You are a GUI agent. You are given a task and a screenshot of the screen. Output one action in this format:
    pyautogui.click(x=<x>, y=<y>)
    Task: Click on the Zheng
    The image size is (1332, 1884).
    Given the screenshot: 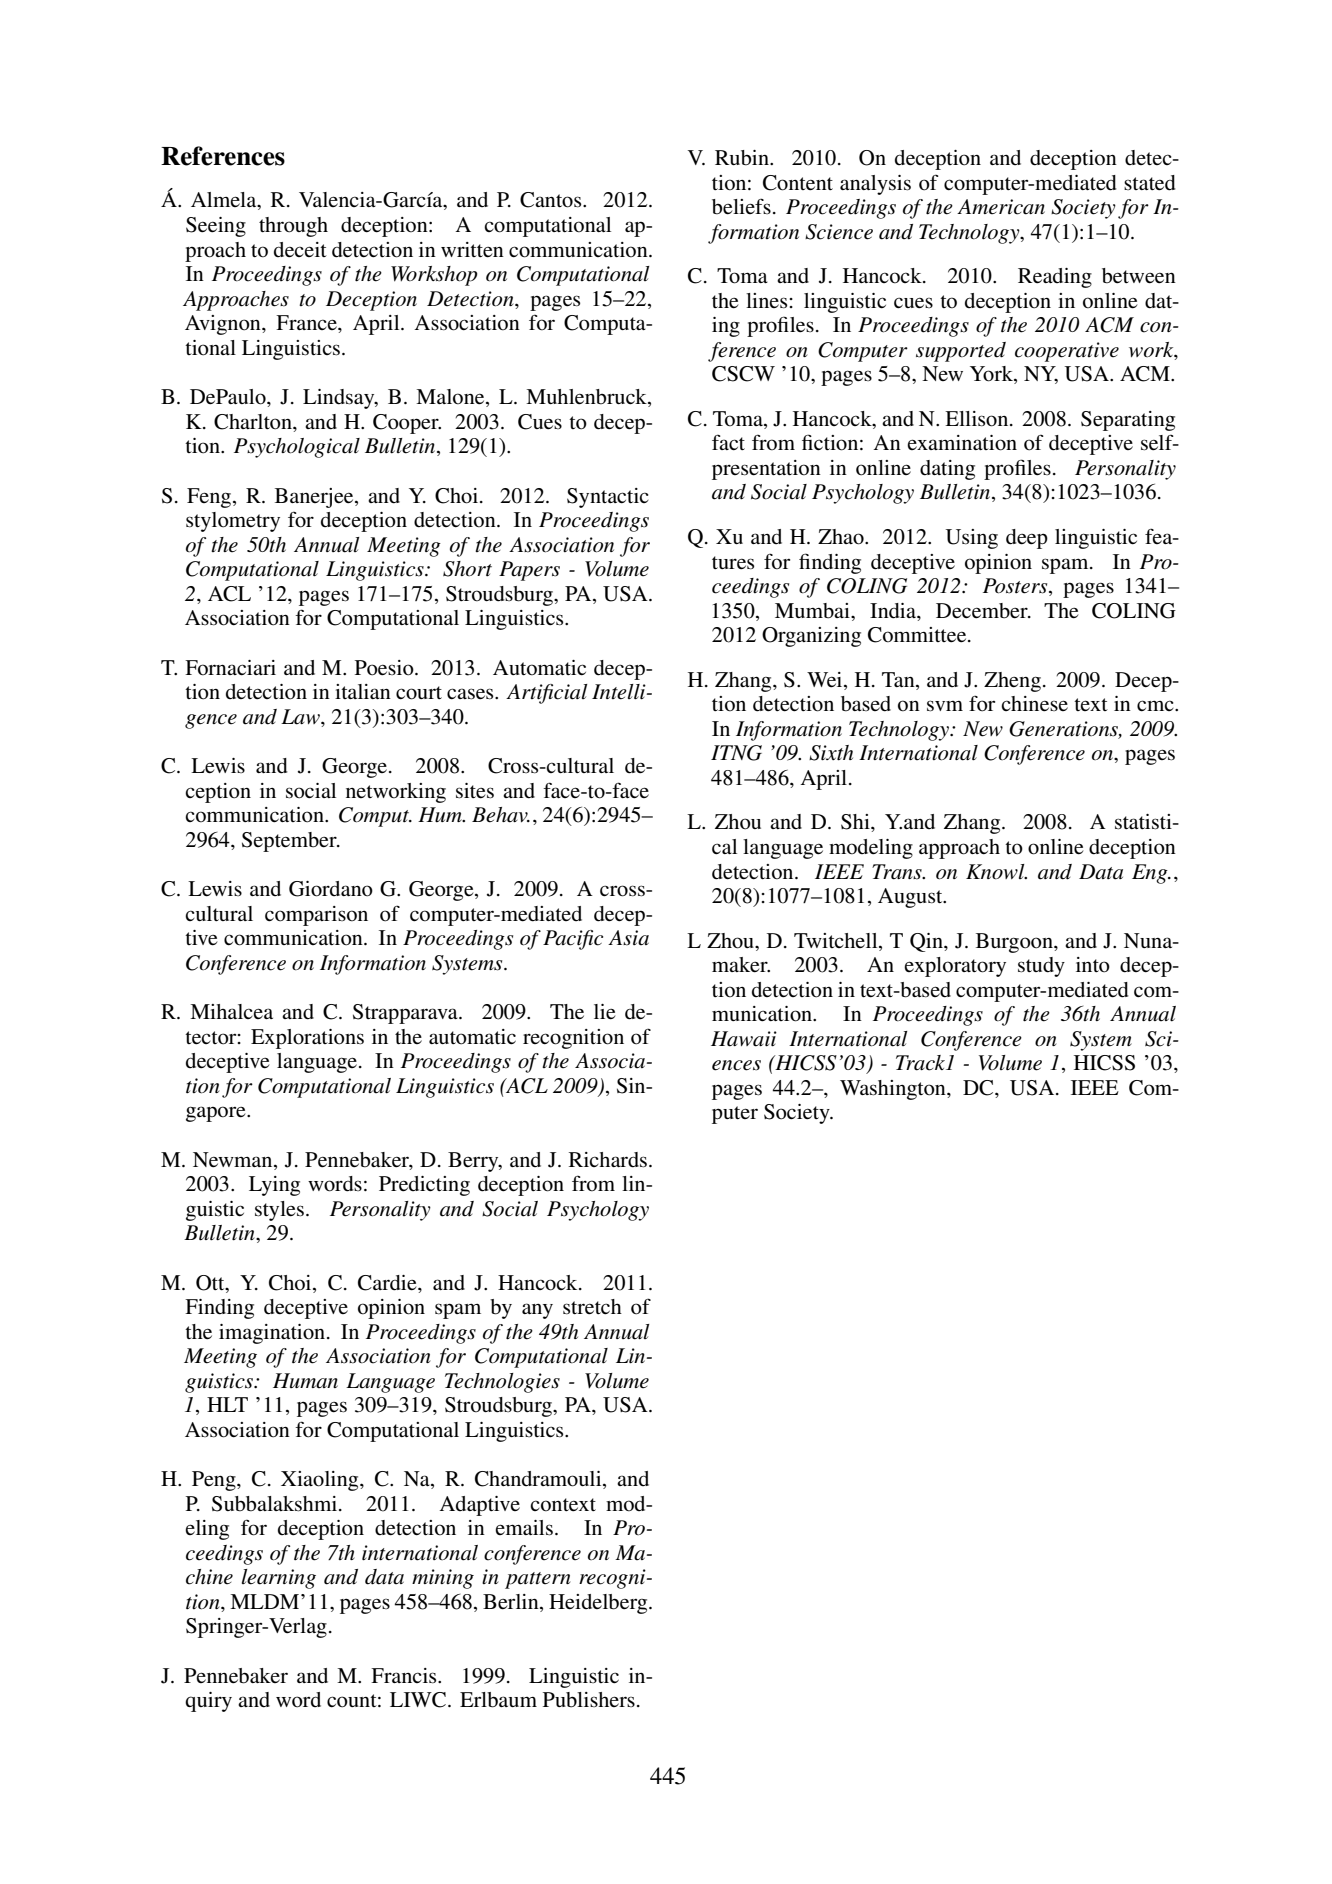 What is the action you would take?
    pyautogui.click(x=1012, y=682)
